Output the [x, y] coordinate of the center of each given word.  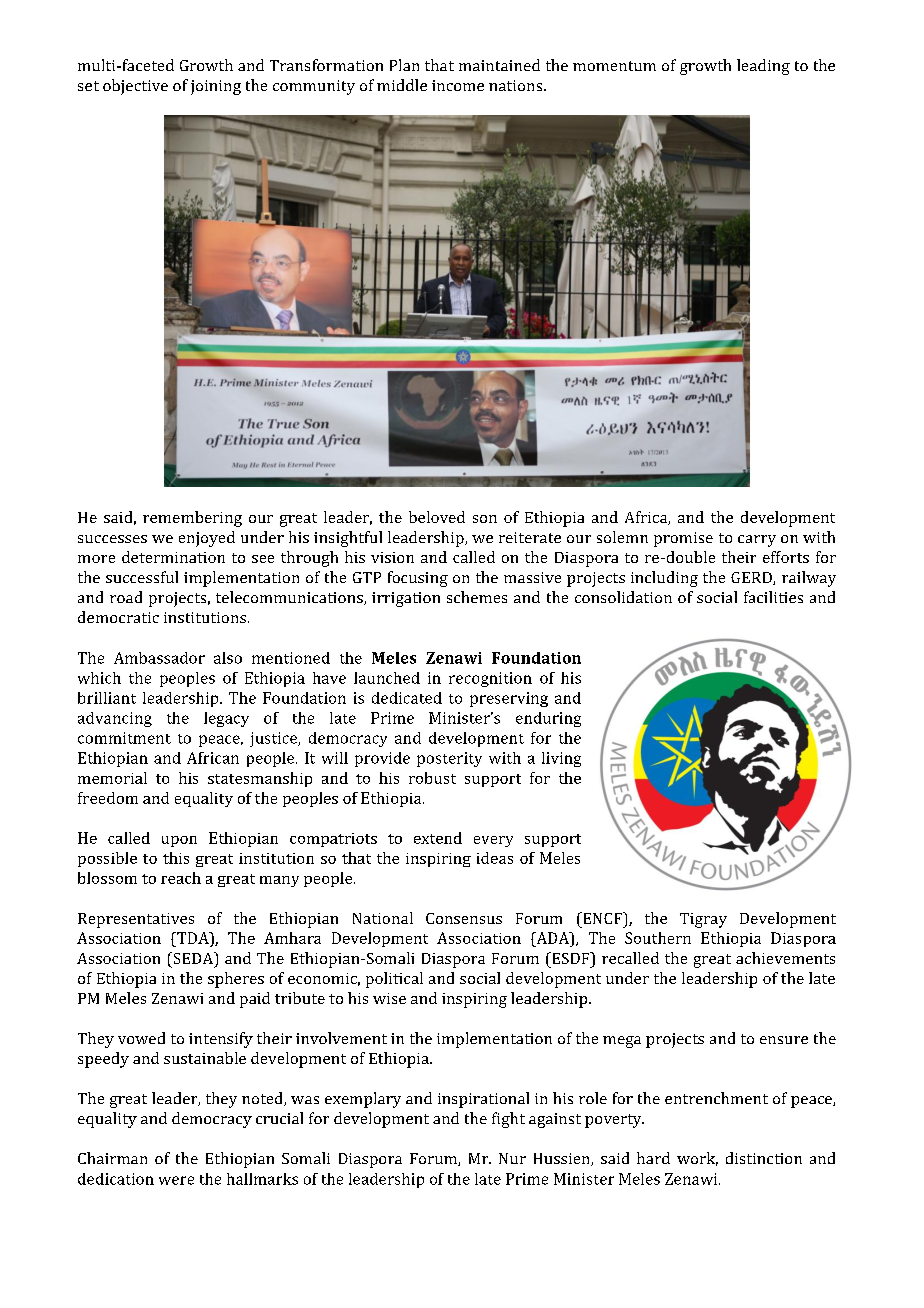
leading [763, 67]
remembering [192, 519]
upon [179, 841]
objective [135, 87]
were [176, 1180]
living [561, 759]
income [458, 85]
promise [683, 539]
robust [432, 778]
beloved [437, 517]
